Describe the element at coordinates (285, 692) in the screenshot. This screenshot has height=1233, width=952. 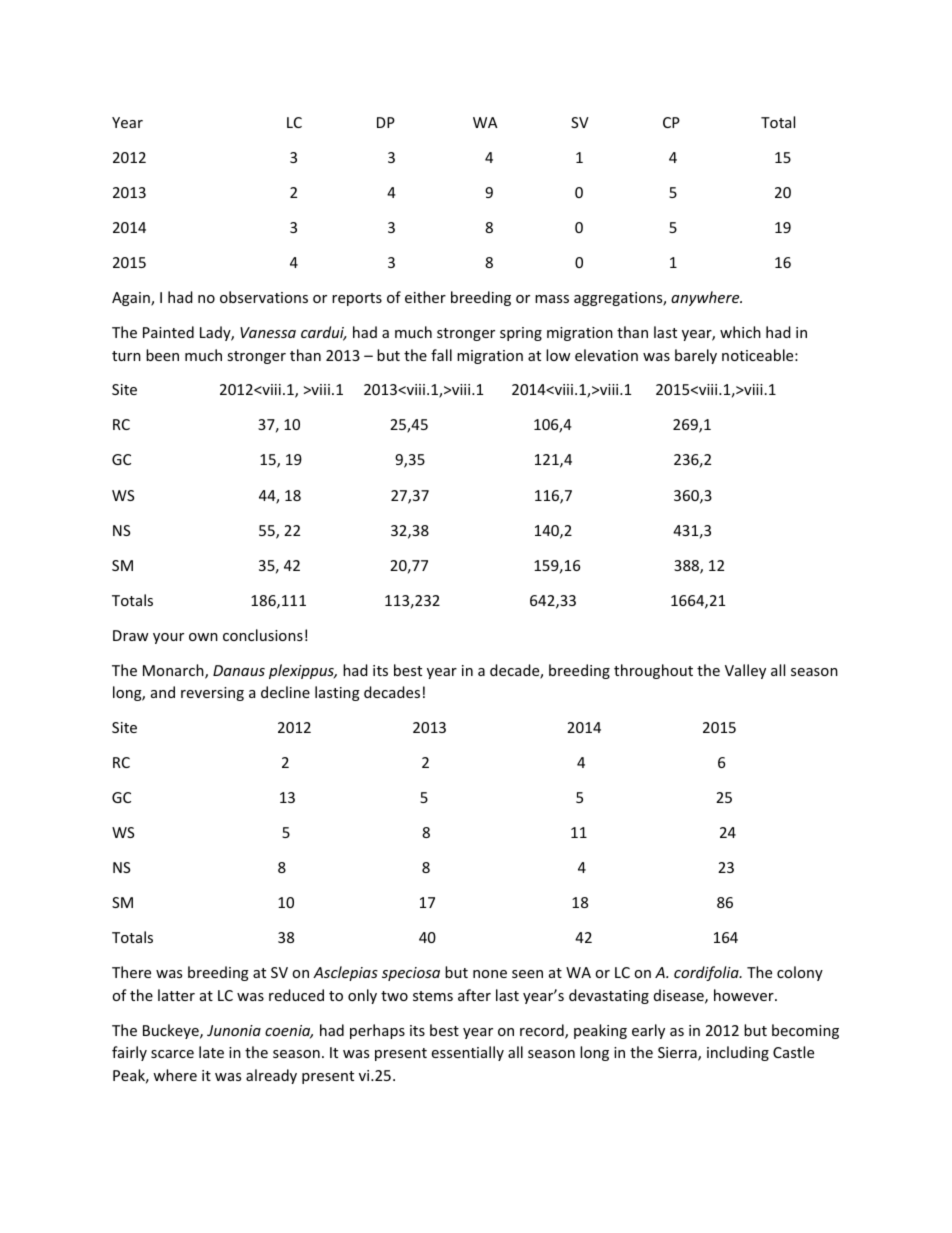
I see `decline` at that location.
